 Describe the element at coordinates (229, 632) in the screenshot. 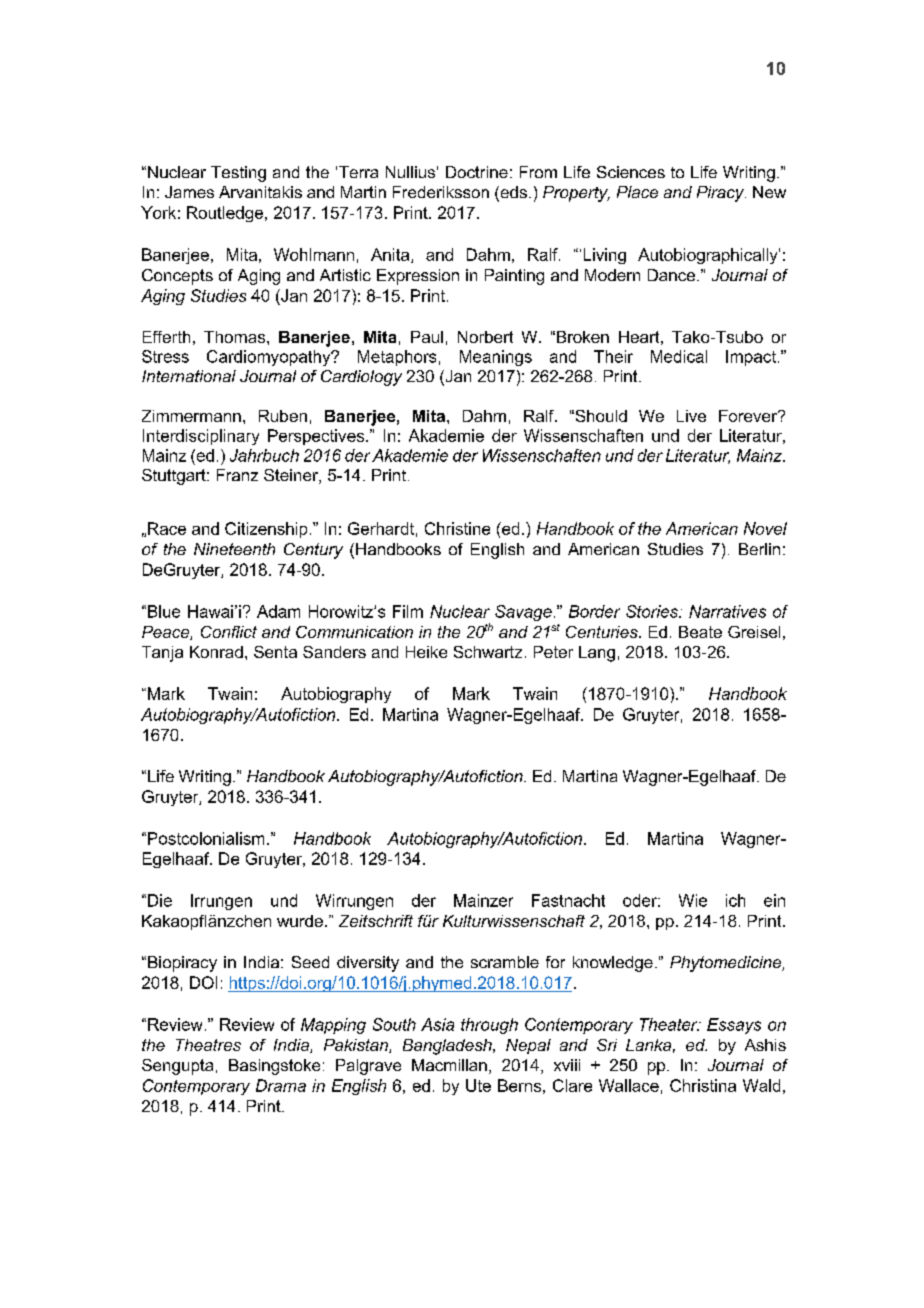

I see `Conflict` at that location.
